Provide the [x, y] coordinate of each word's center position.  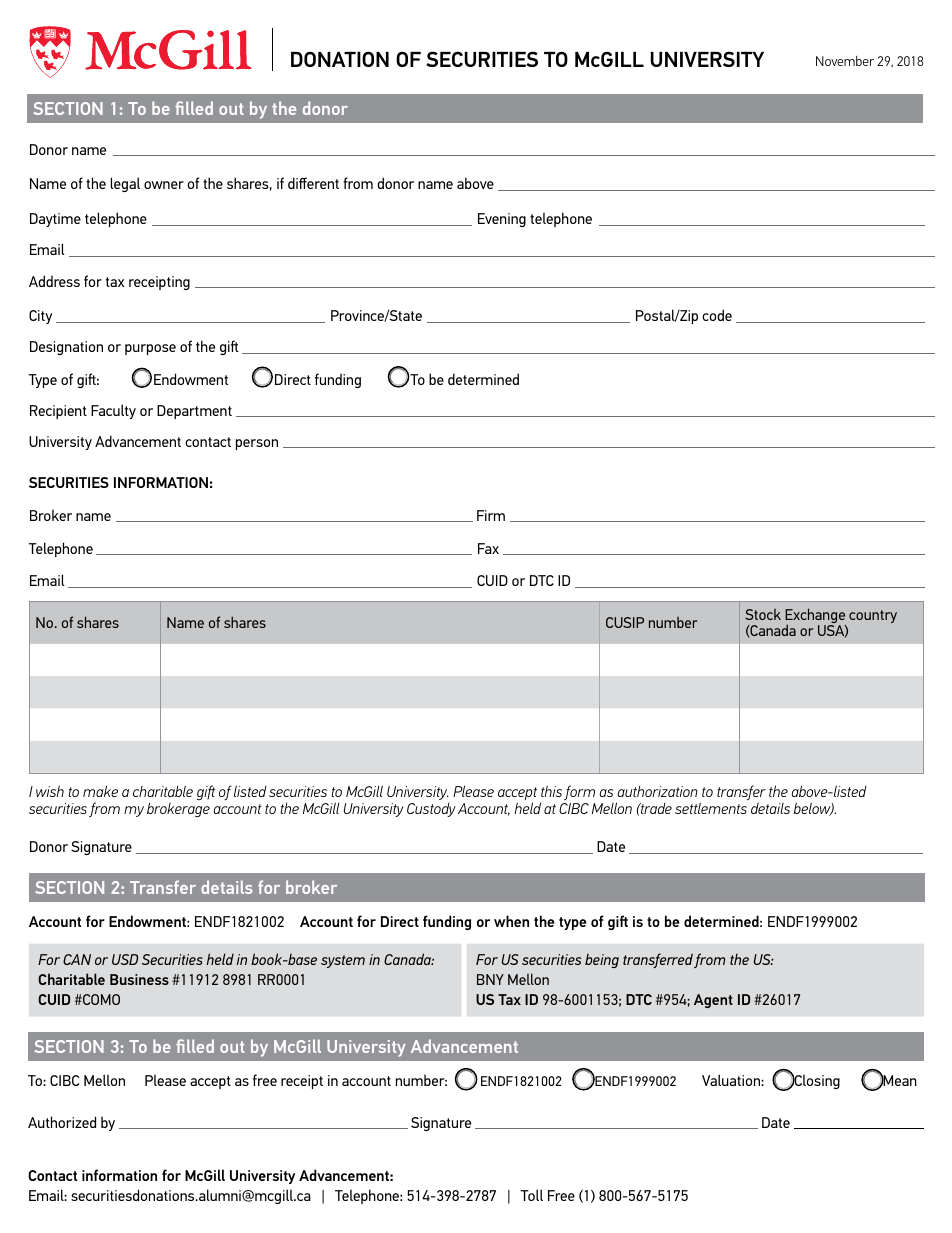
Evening [502, 220]
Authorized [62, 1122]
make [100, 791]
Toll [531, 1195]
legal [125, 184]
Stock [763, 614]
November [845, 61]
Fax [488, 548]
